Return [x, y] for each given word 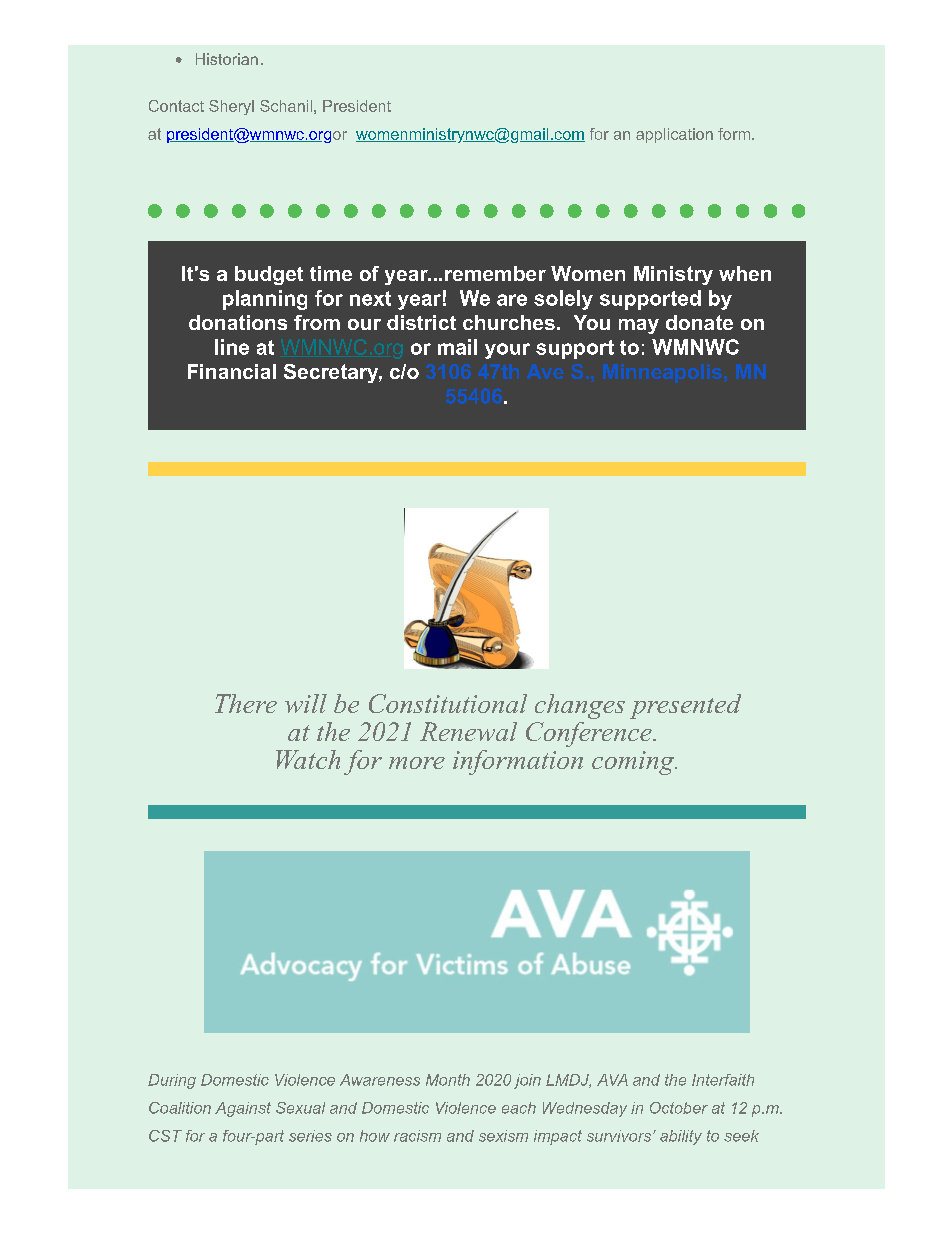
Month [448, 1080]
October [679, 1108]
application [674, 135]
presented [685, 706]
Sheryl [231, 107]
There [246, 703]
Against [243, 1109]
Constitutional [448, 703]
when [745, 273]
